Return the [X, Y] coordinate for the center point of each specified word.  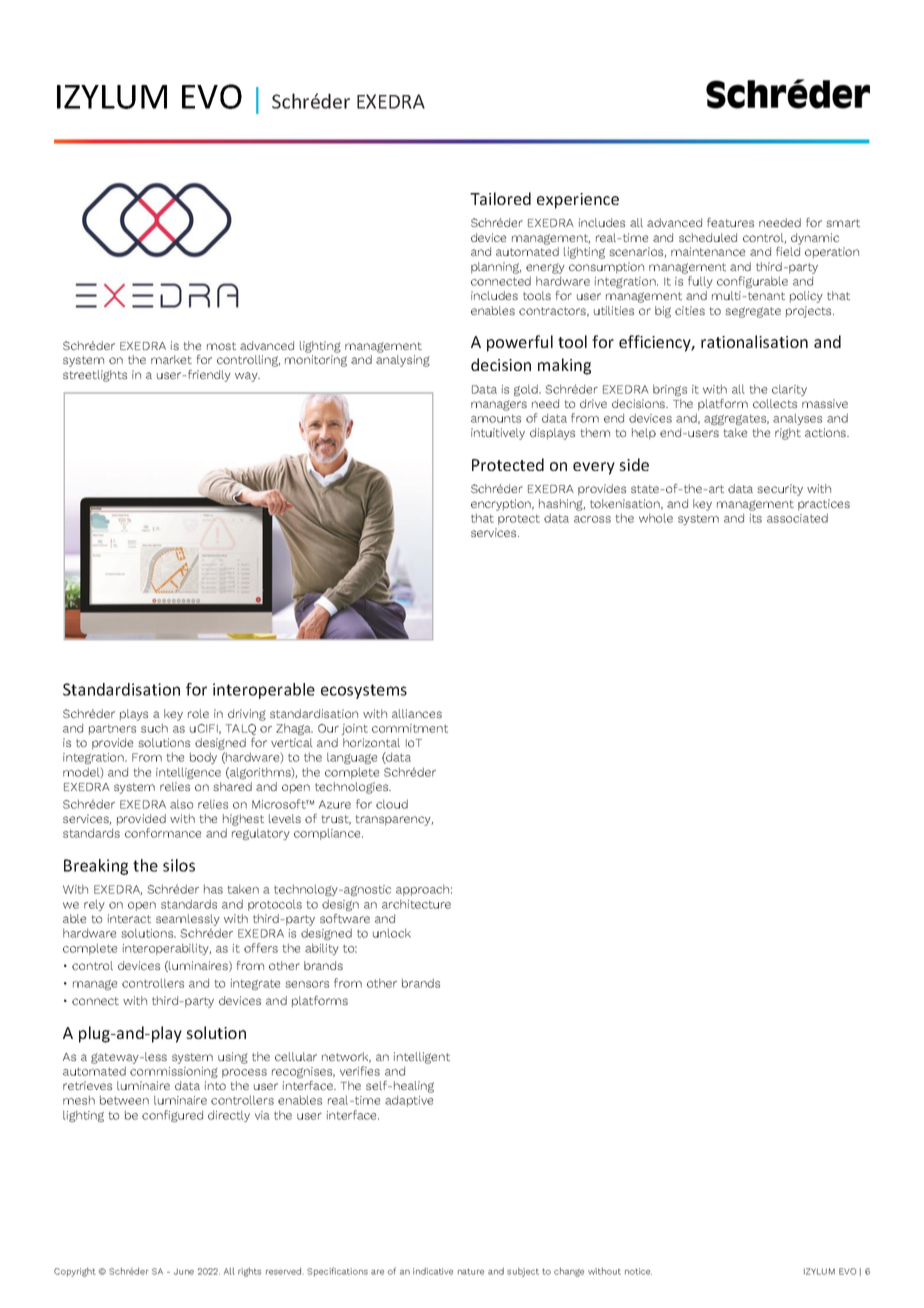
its [756, 518]
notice [638, 1271]
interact [129, 918]
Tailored [500, 198]
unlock [392, 933]
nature [471, 1272]
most [221, 346]
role [198, 713]
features [730, 222]
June [184, 1271]
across [592, 519]
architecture [416, 904]
